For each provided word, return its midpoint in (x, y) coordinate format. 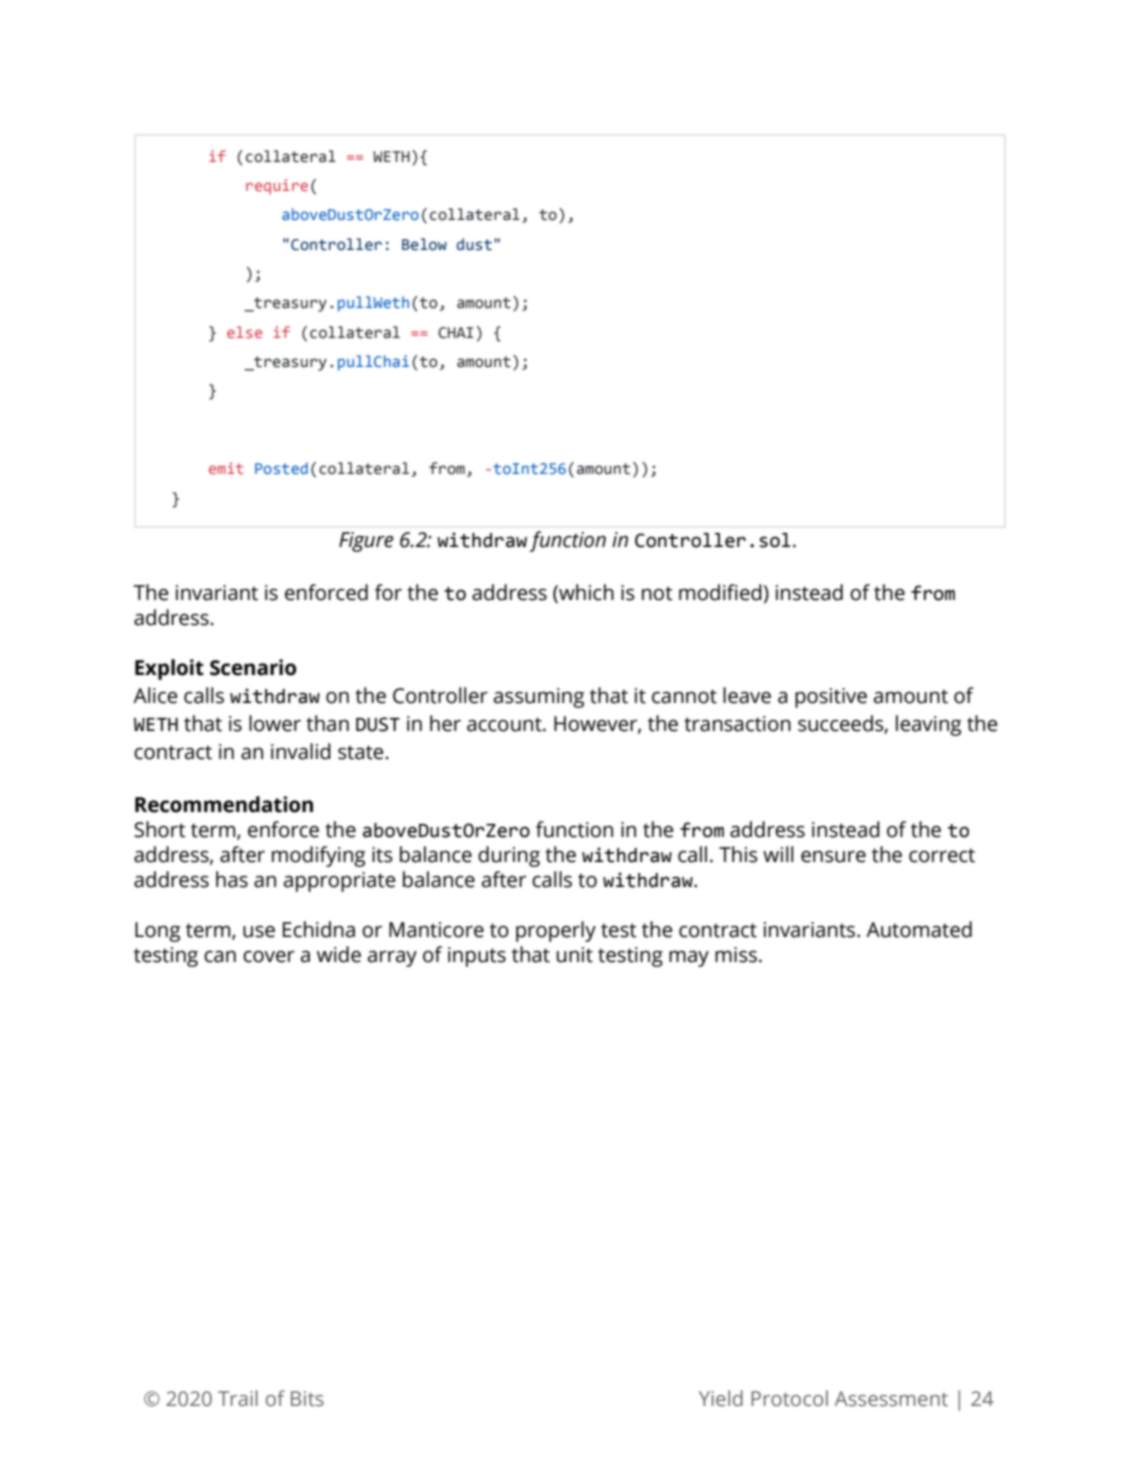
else (244, 332)
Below (424, 244)
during (509, 856)
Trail (238, 1398)
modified (720, 592)
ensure (833, 857)
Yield (721, 1398)
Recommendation (224, 804)
